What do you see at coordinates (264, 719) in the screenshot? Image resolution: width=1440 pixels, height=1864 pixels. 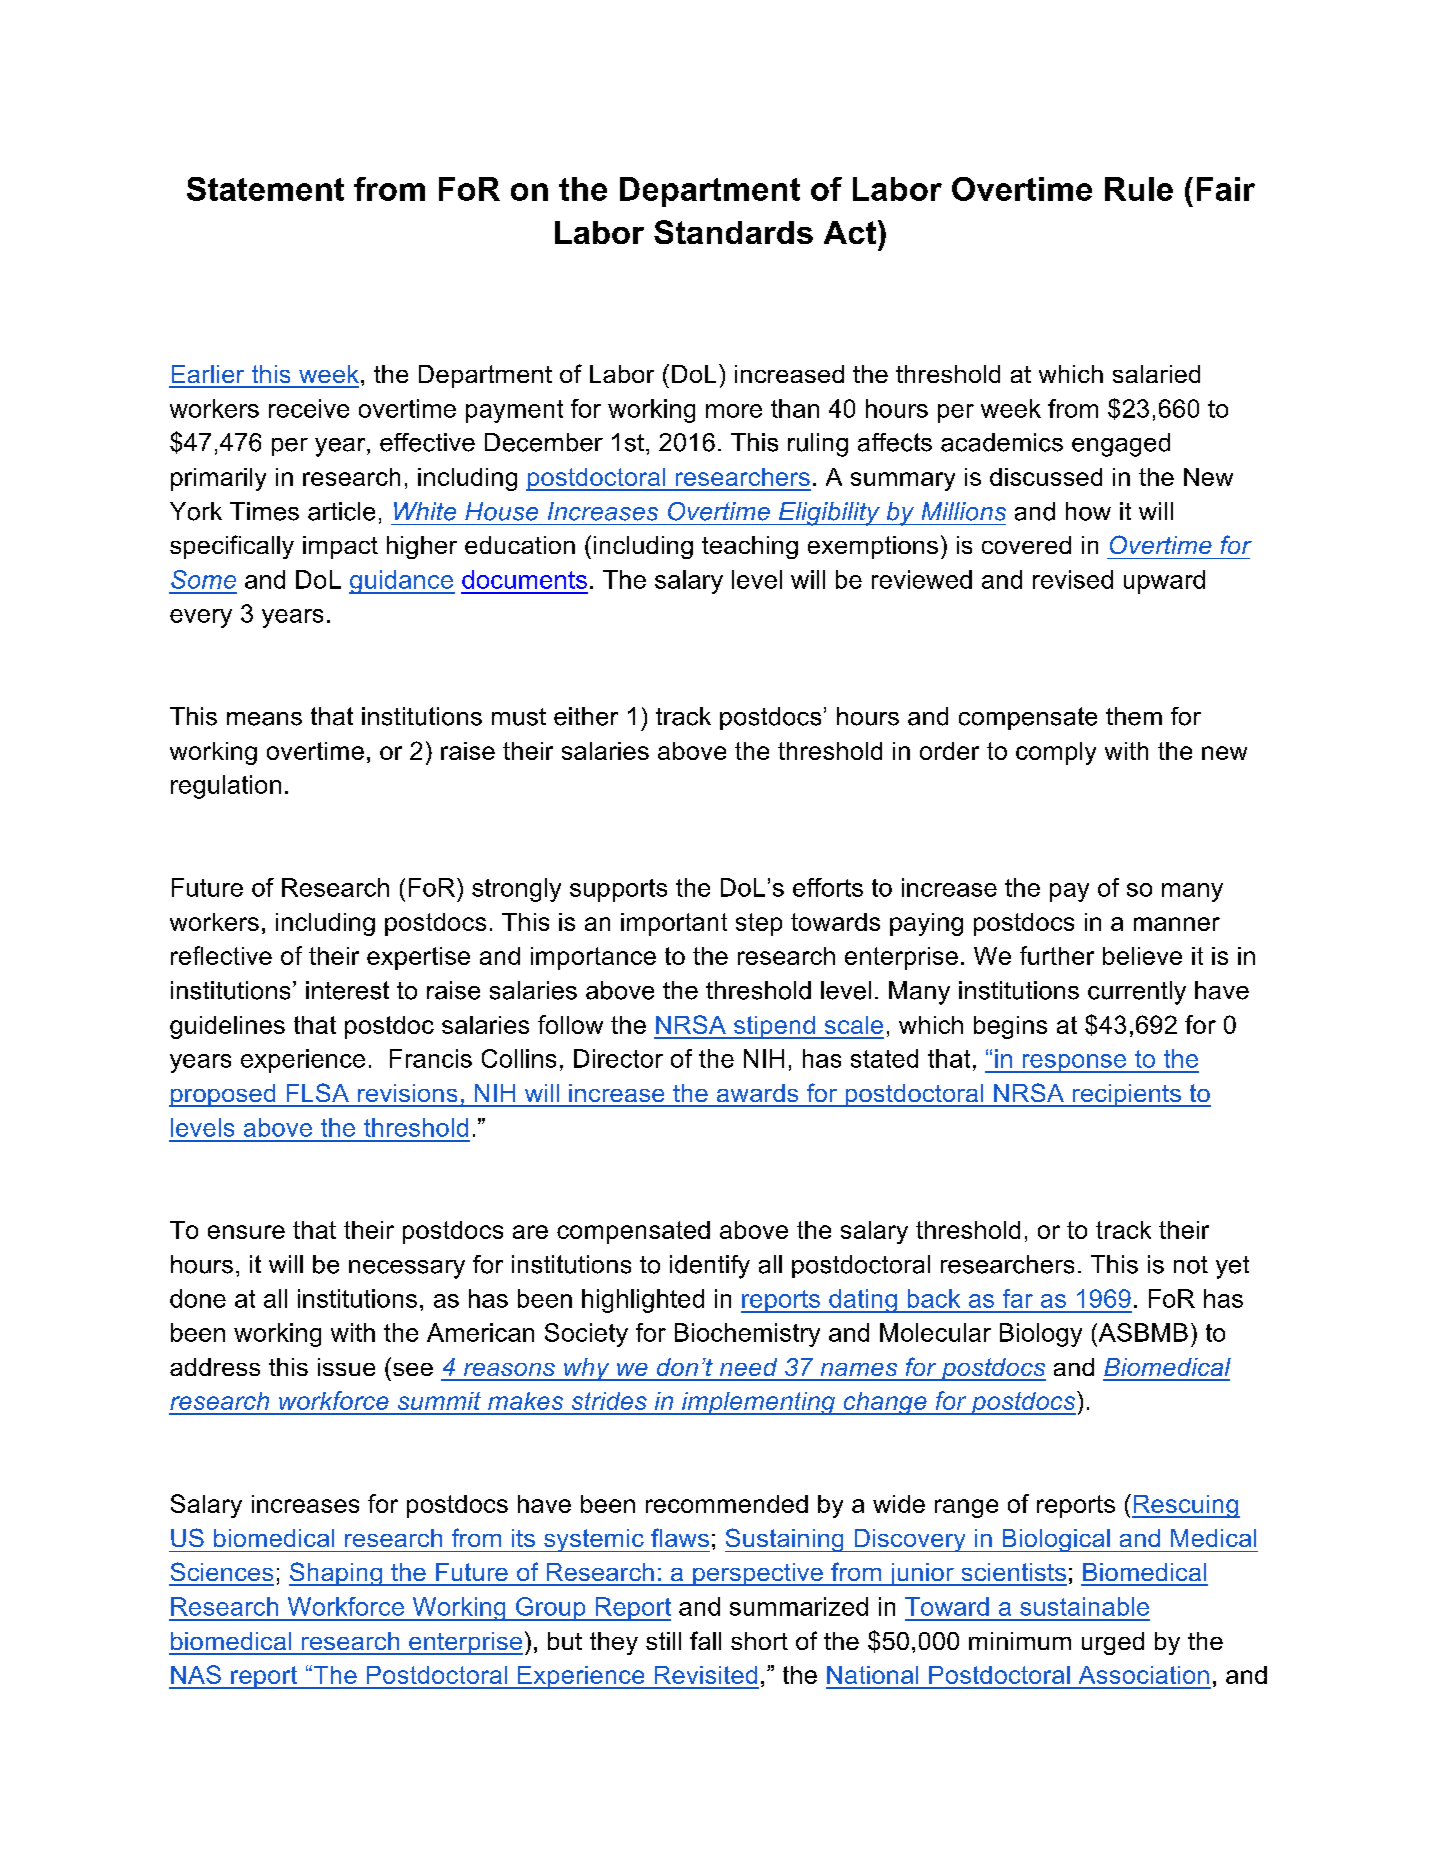 I see `means` at bounding box center [264, 719].
